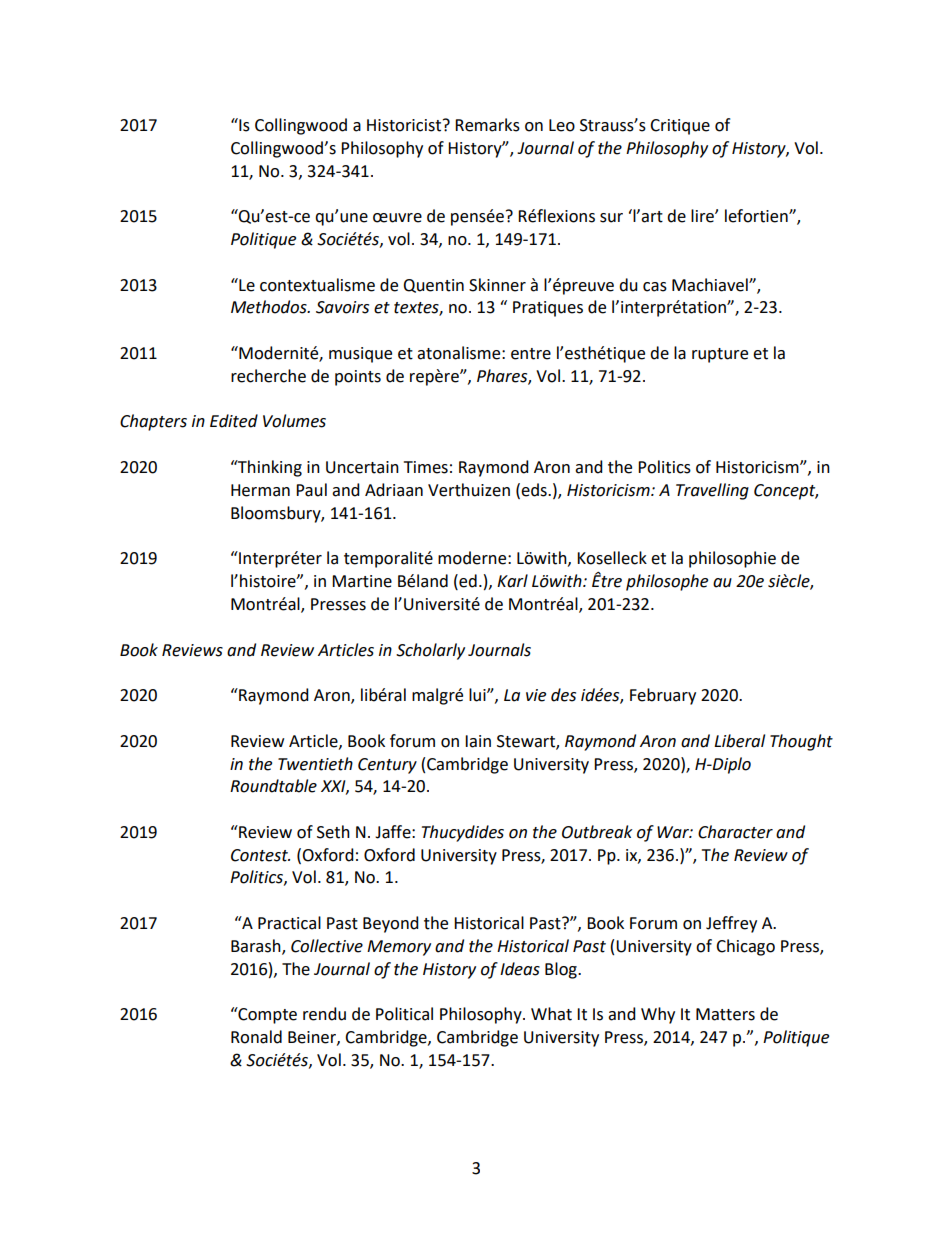 This screenshot has height=1233, width=952. Describe the element at coordinates (234, 421) in the screenshot. I see `Edited` at that location.
